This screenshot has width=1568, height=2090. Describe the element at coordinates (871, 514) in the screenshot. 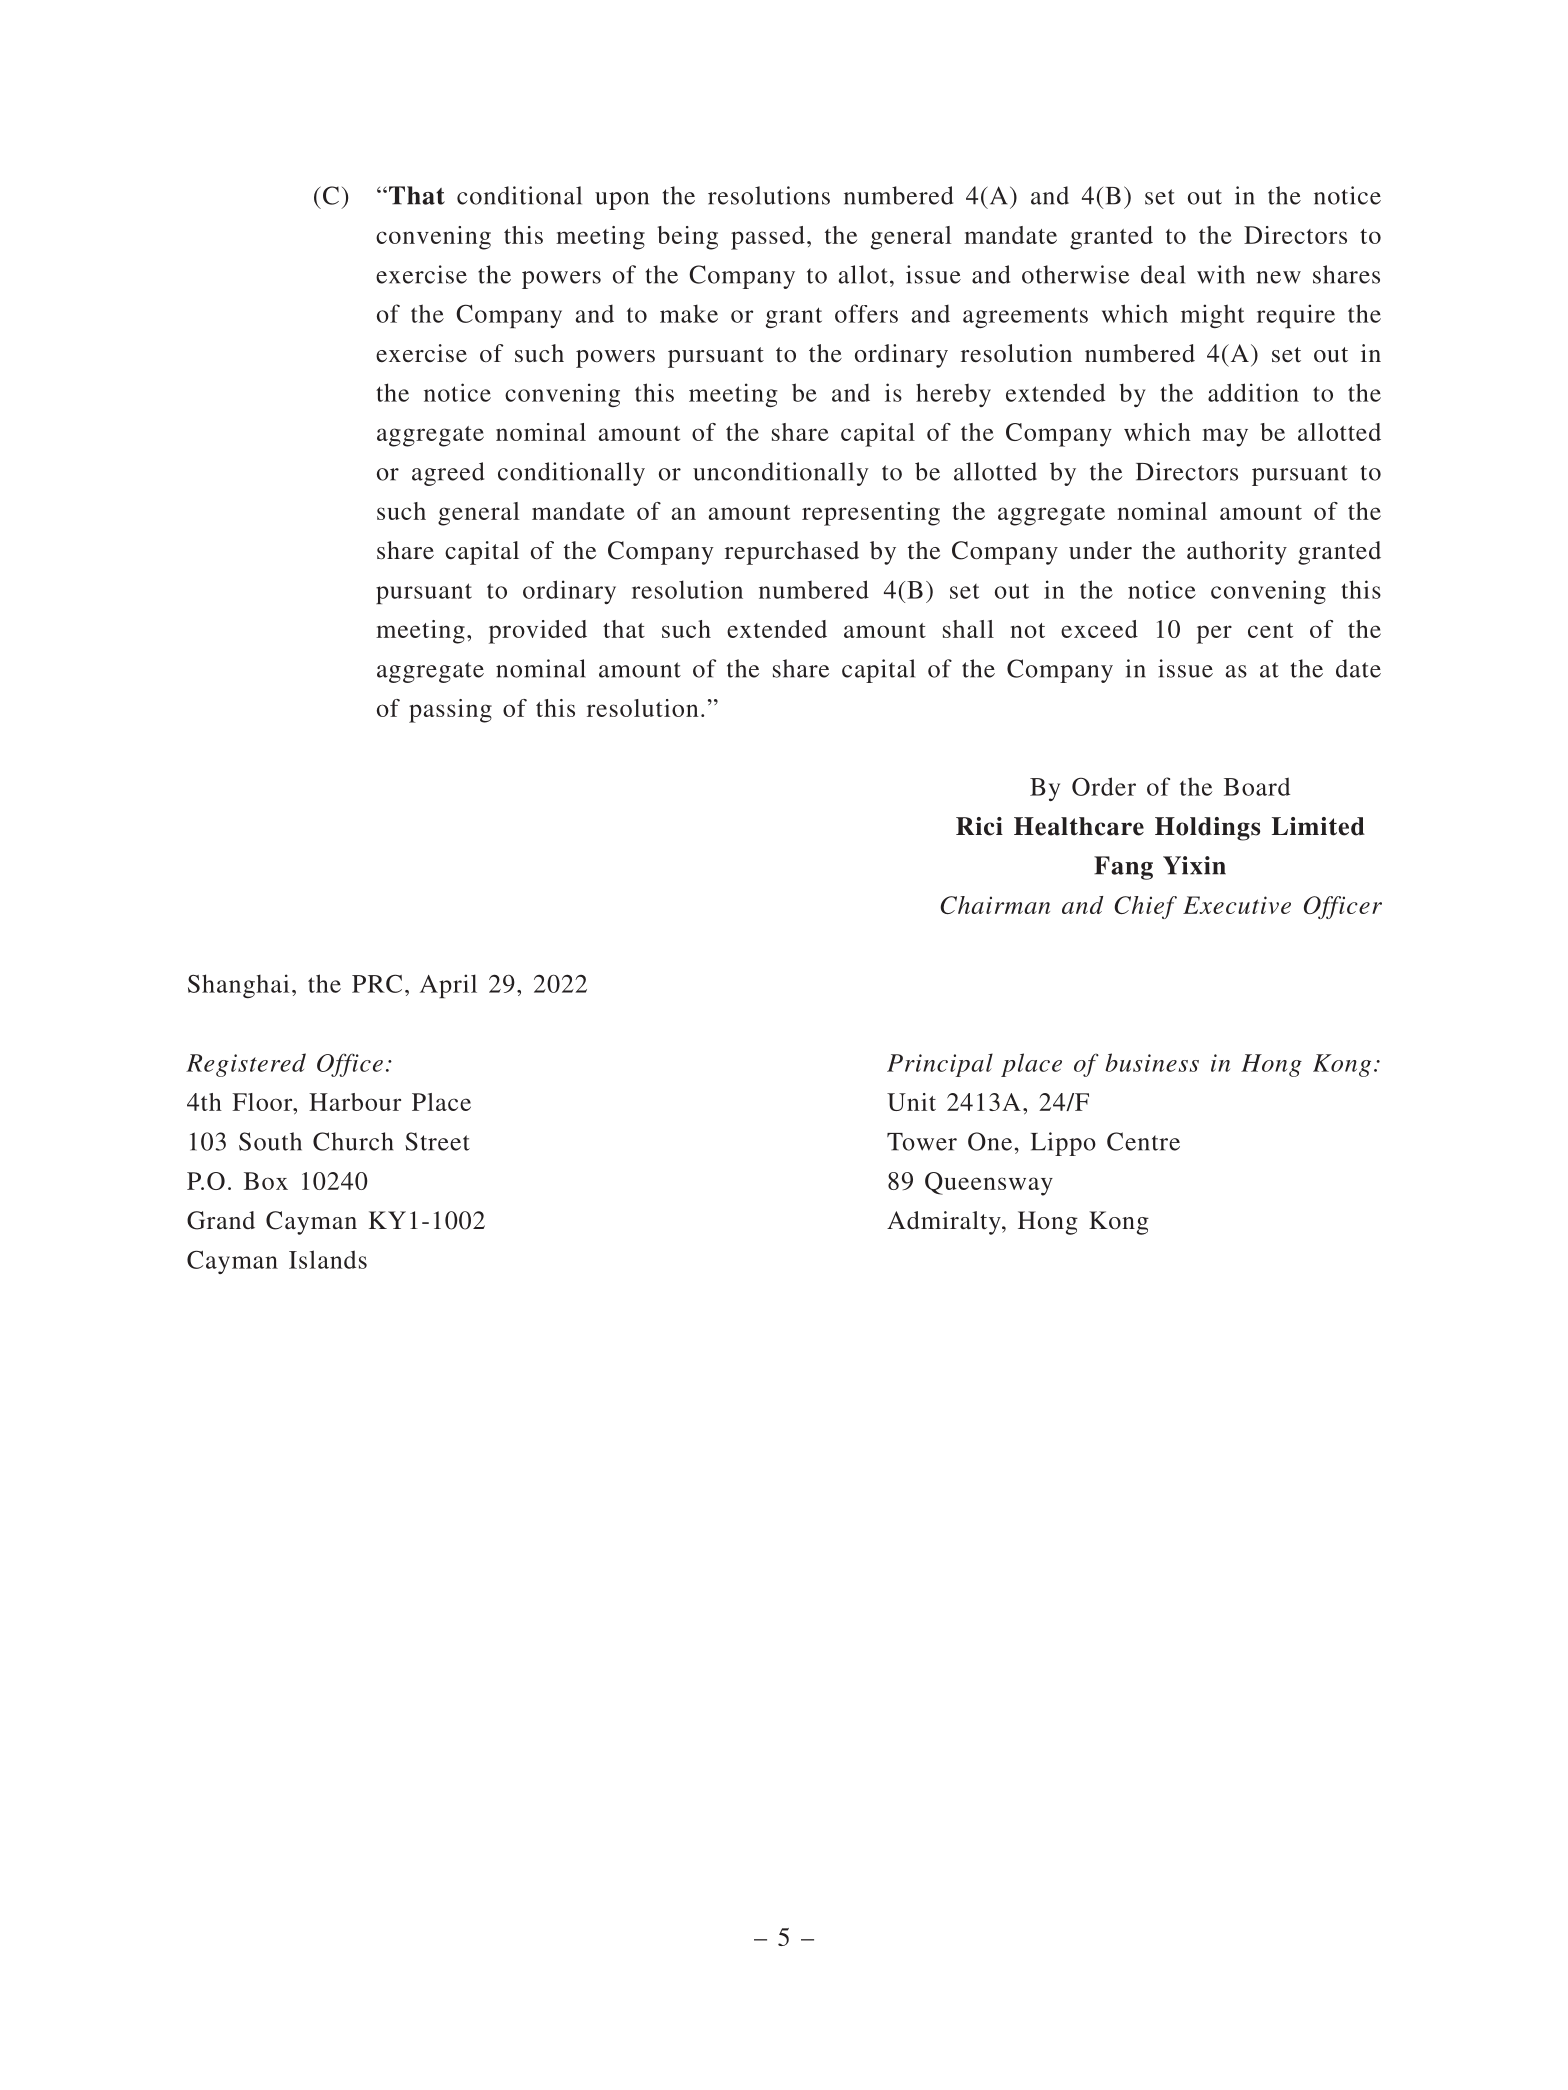

I see `representing` at that location.
